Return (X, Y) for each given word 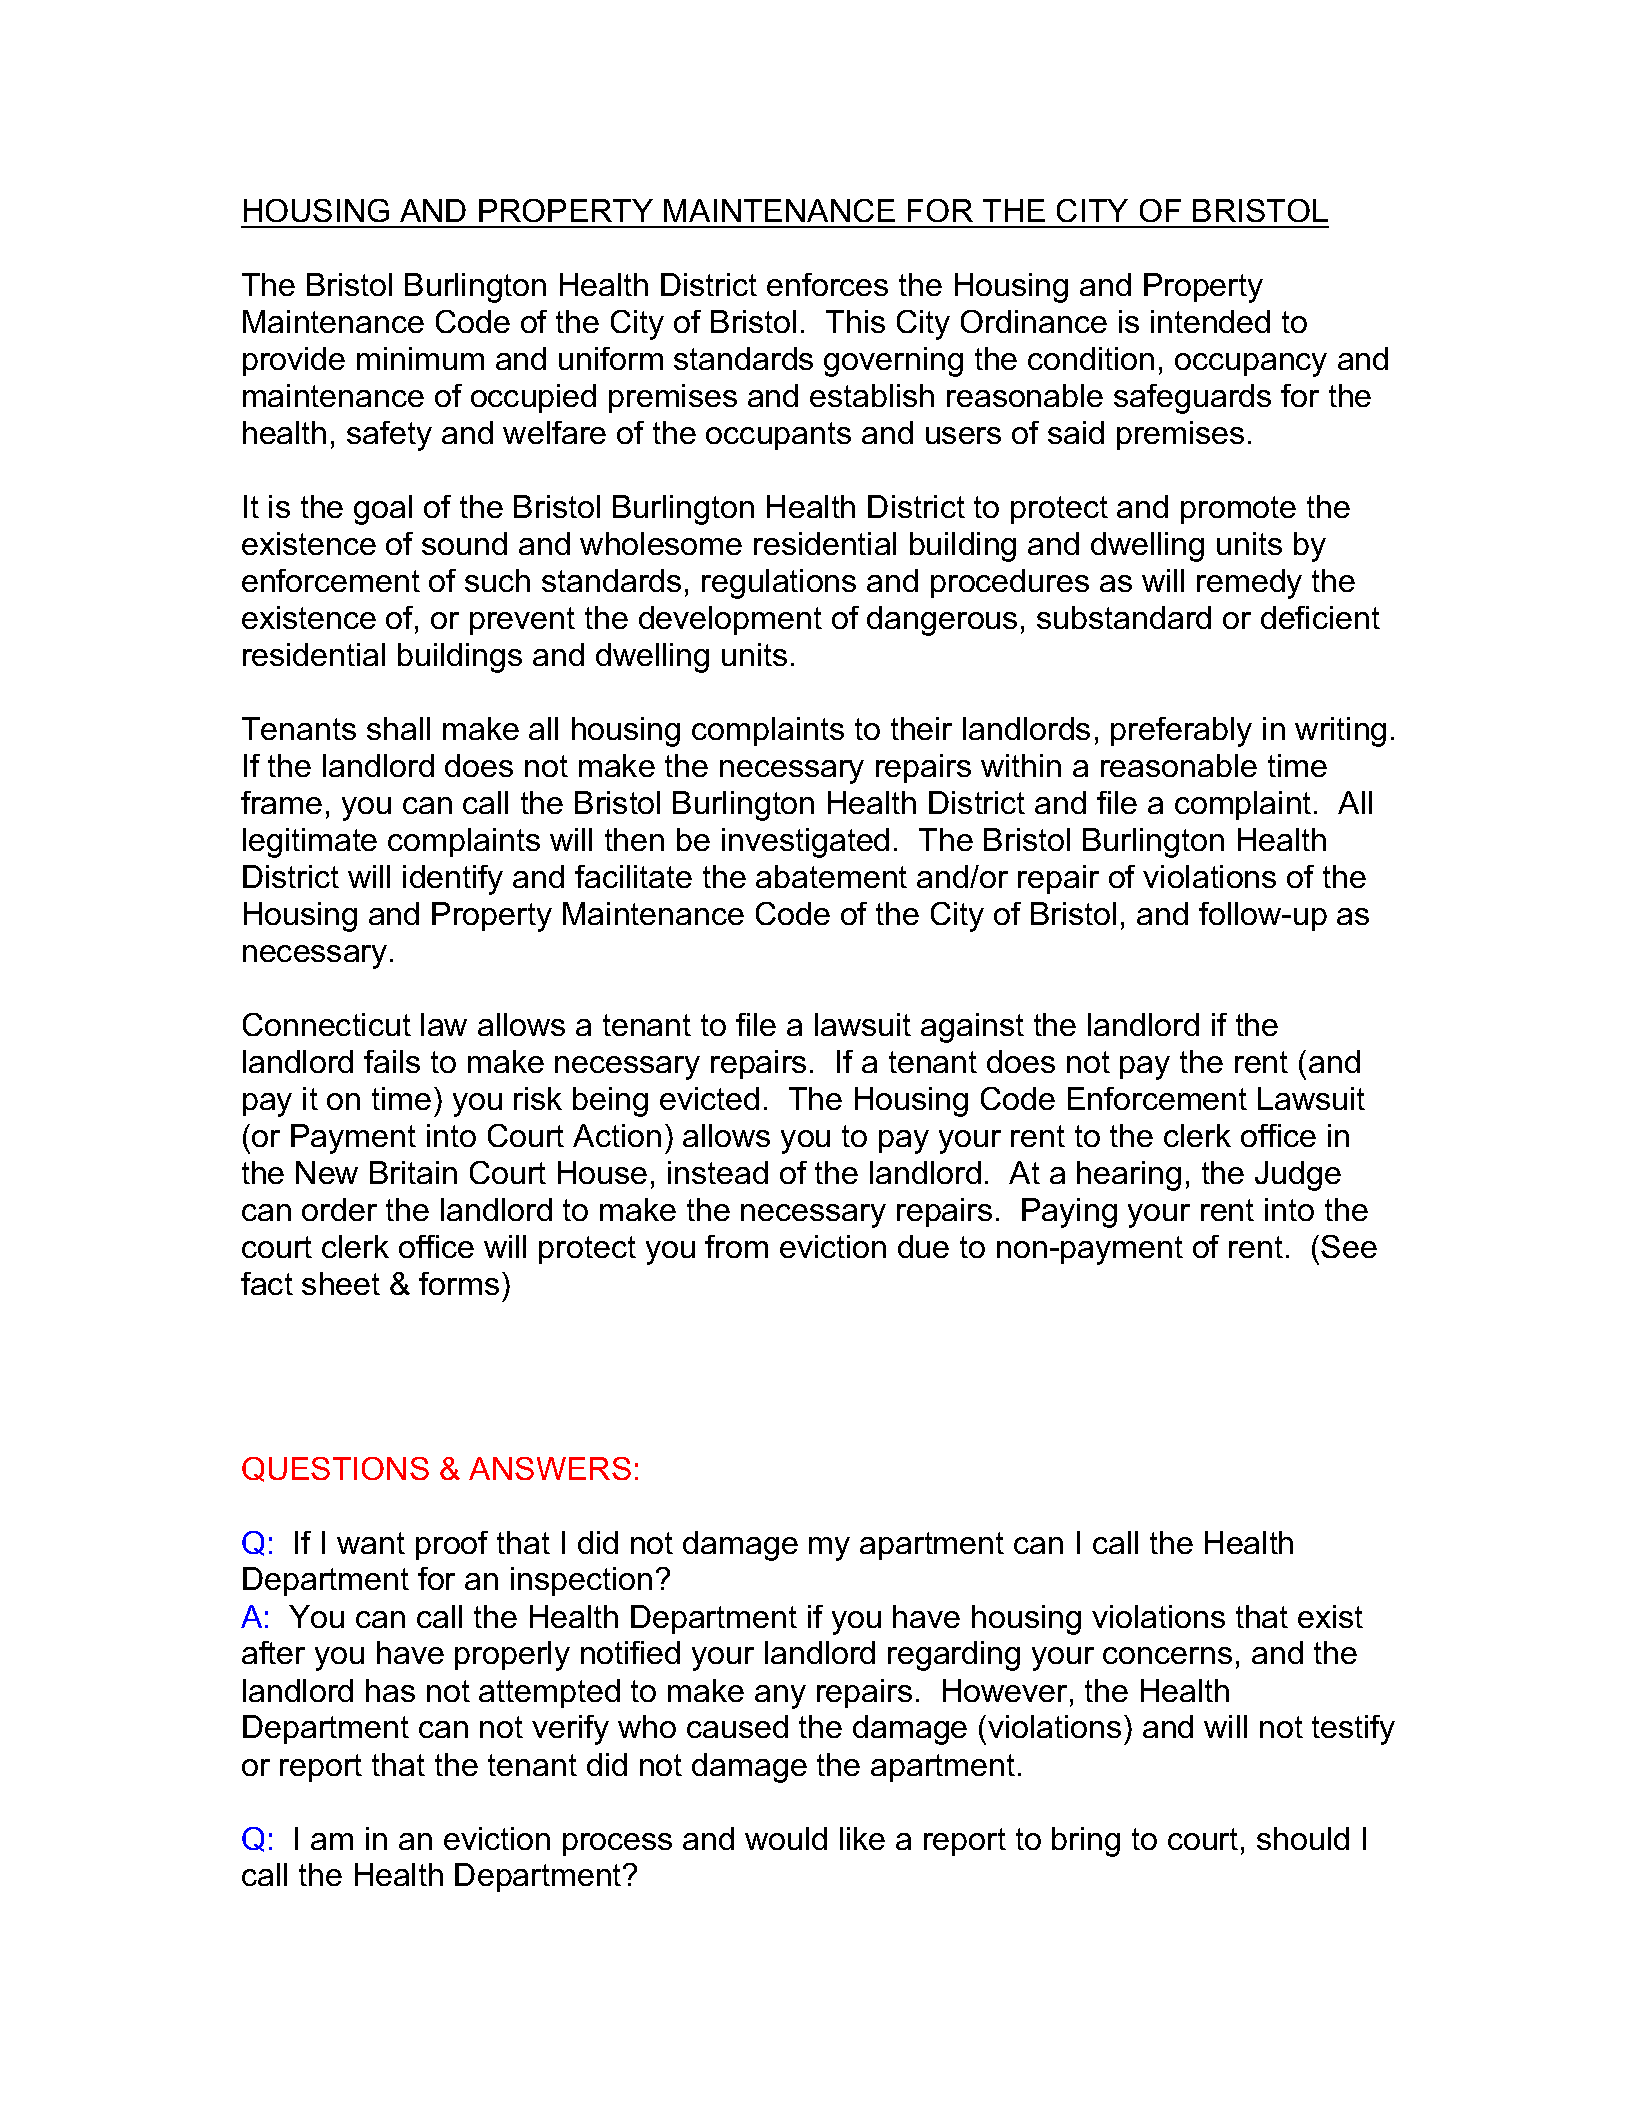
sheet (341, 1283)
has (390, 1690)
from (736, 1246)
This (855, 321)
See (1349, 1246)
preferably (1181, 732)
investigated (805, 843)
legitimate (310, 843)
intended (1210, 321)
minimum (420, 358)
